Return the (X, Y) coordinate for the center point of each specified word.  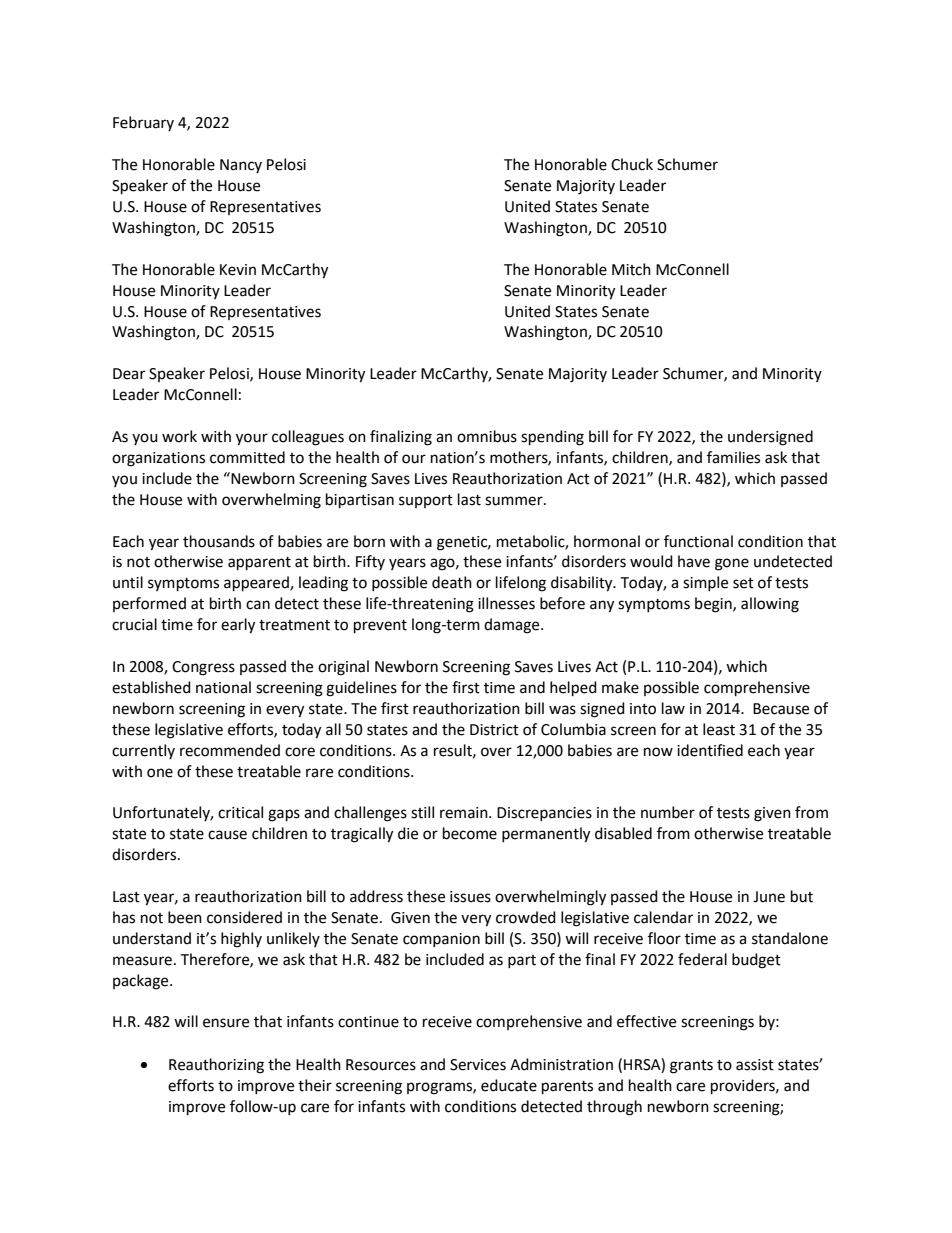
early (238, 626)
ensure (226, 1023)
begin (714, 605)
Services (478, 1065)
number (668, 812)
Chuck (632, 164)
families (733, 457)
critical (240, 812)
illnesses (506, 603)
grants (691, 1067)
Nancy (241, 166)
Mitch (631, 269)
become (470, 833)
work (179, 436)
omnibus (487, 436)
